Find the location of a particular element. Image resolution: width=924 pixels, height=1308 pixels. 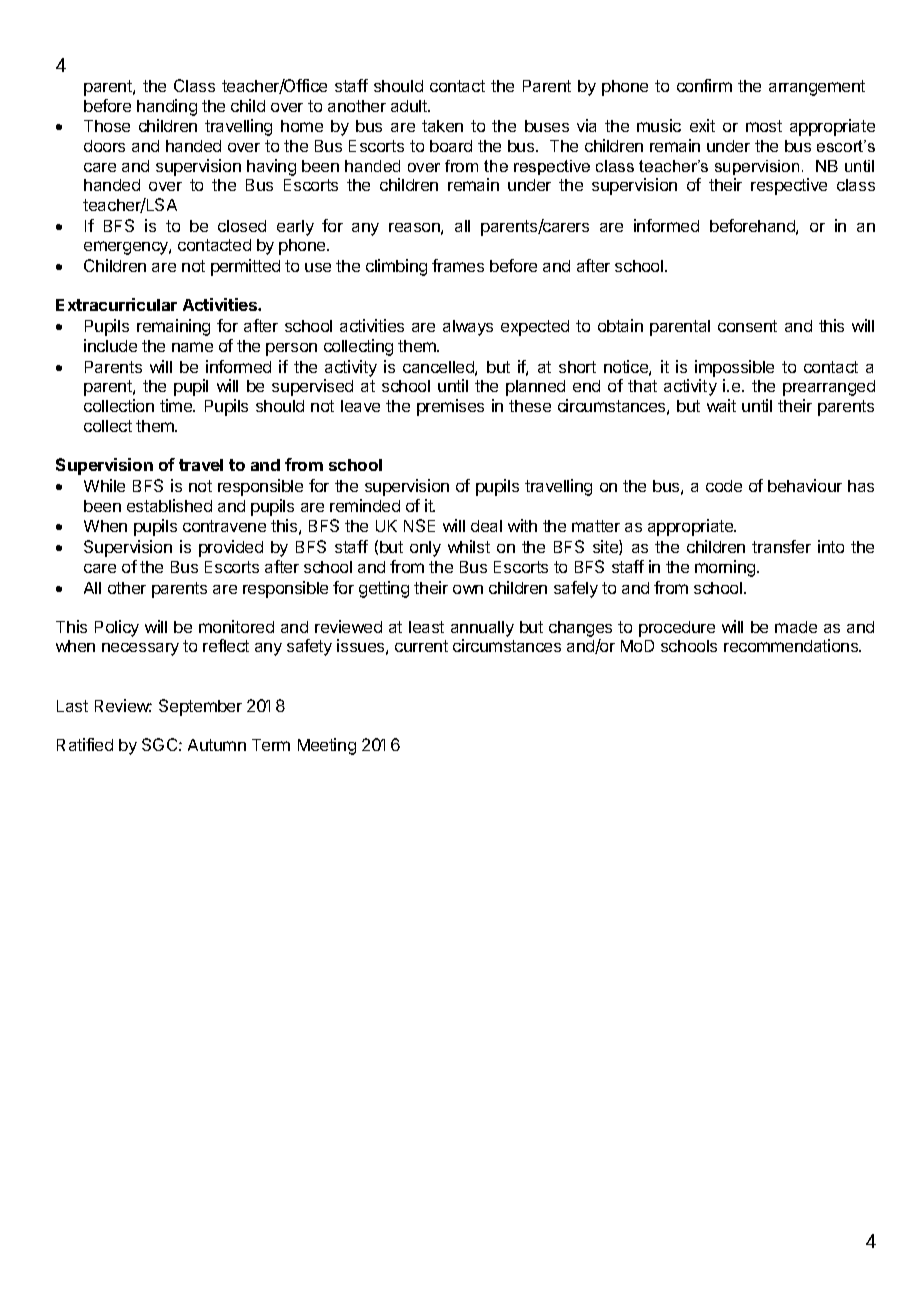

established is located at coordinates (169, 505).
